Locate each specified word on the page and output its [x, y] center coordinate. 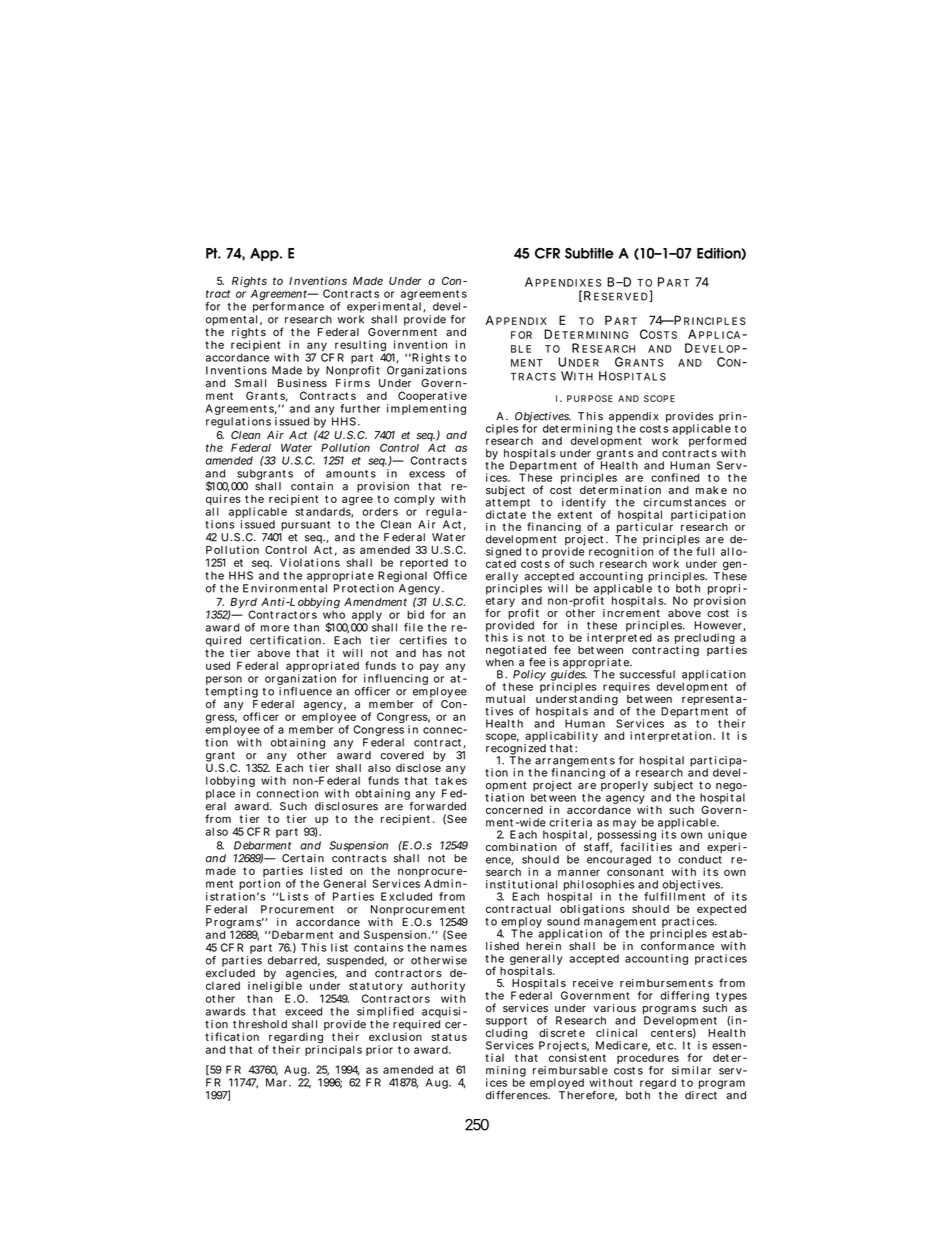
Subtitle [589, 253]
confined [675, 477]
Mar [276, 1082]
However [718, 625]
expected [721, 910]
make [711, 490]
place [220, 796]
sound [563, 921]
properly [624, 785]
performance [288, 309]
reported [424, 565]
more [275, 628]
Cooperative [432, 398]
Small [250, 383]
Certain [303, 858]
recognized [516, 750]
